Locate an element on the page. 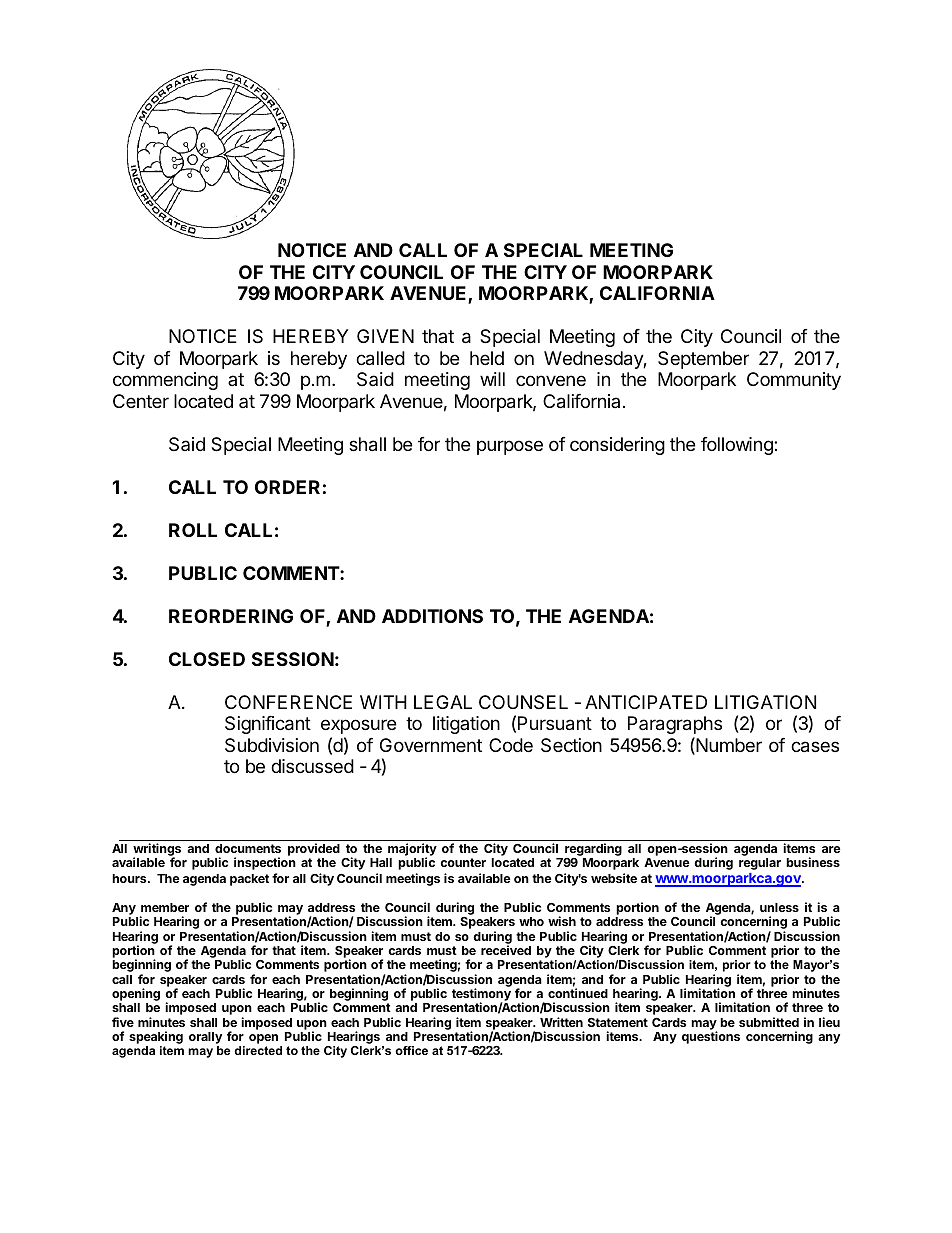 The image size is (952, 1233). Paragraphs is located at coordinates (675, 725).
